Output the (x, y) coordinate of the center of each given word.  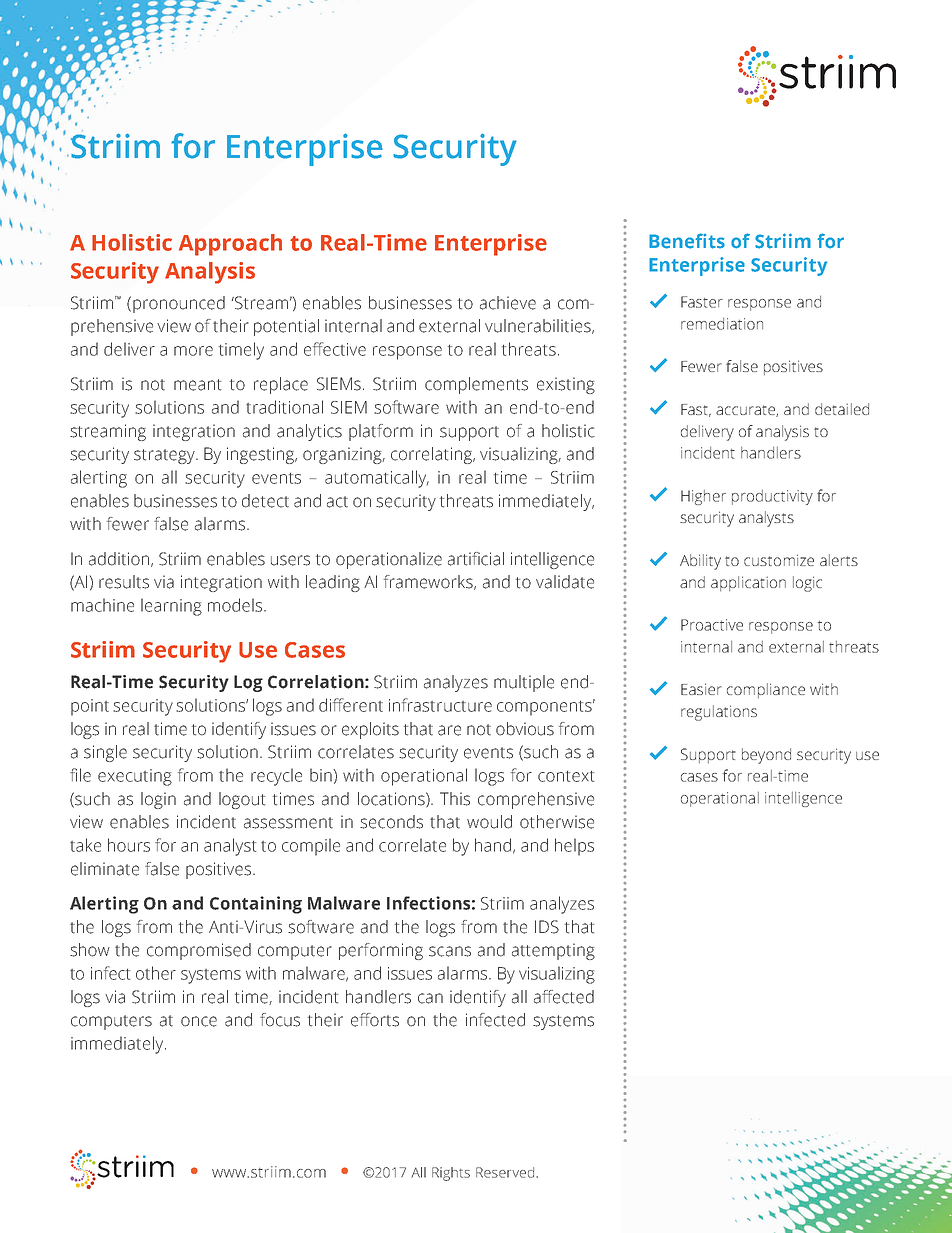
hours (129, 845)
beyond (766, 756)
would (489, 822)
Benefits (687, 241)
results (124, 582)
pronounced (179, 304)
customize (779, 560)
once (199, 1021)
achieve (508, 303)
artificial (476, 559)
